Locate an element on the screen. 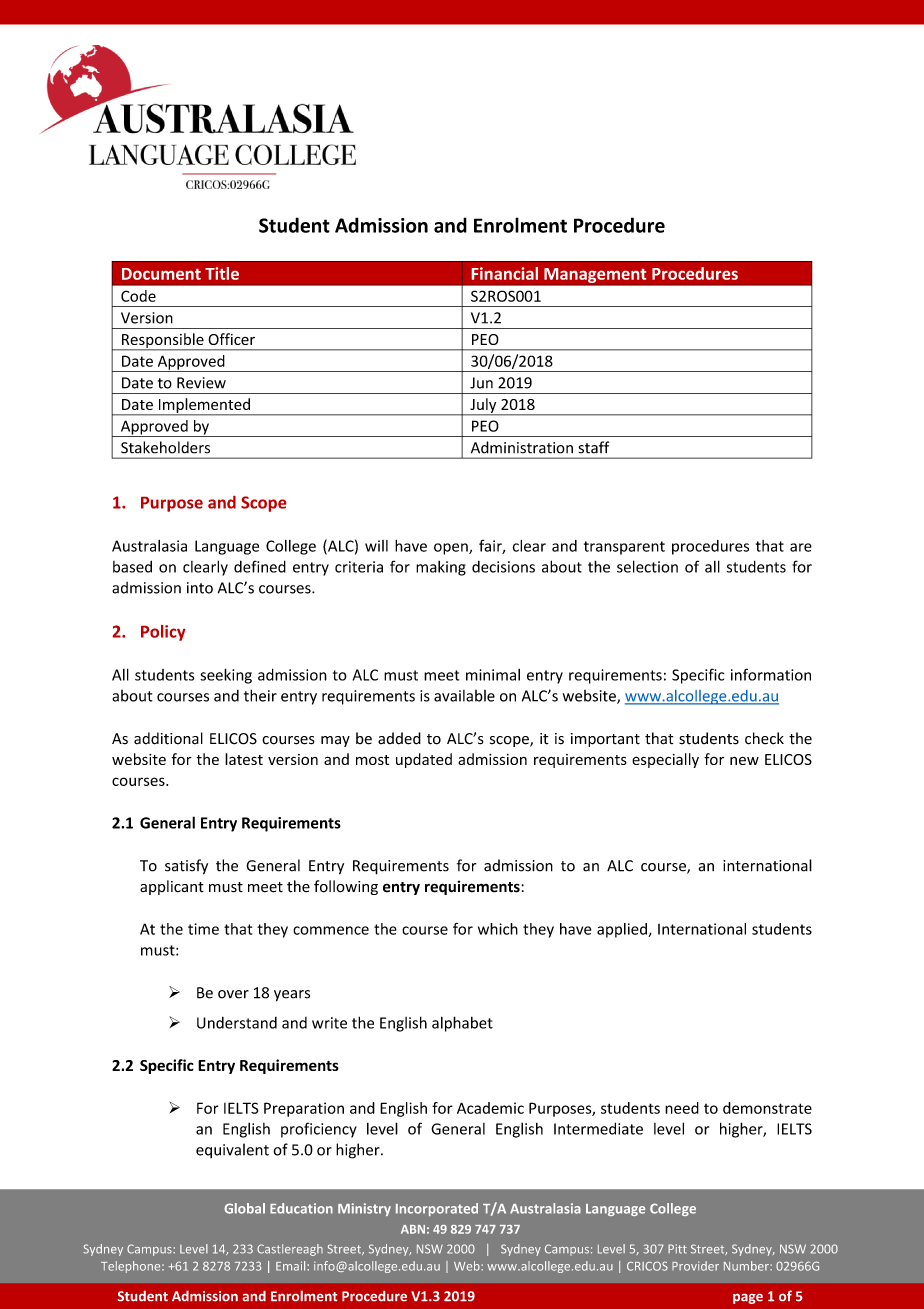  making is located at coordinates (441, 568).
